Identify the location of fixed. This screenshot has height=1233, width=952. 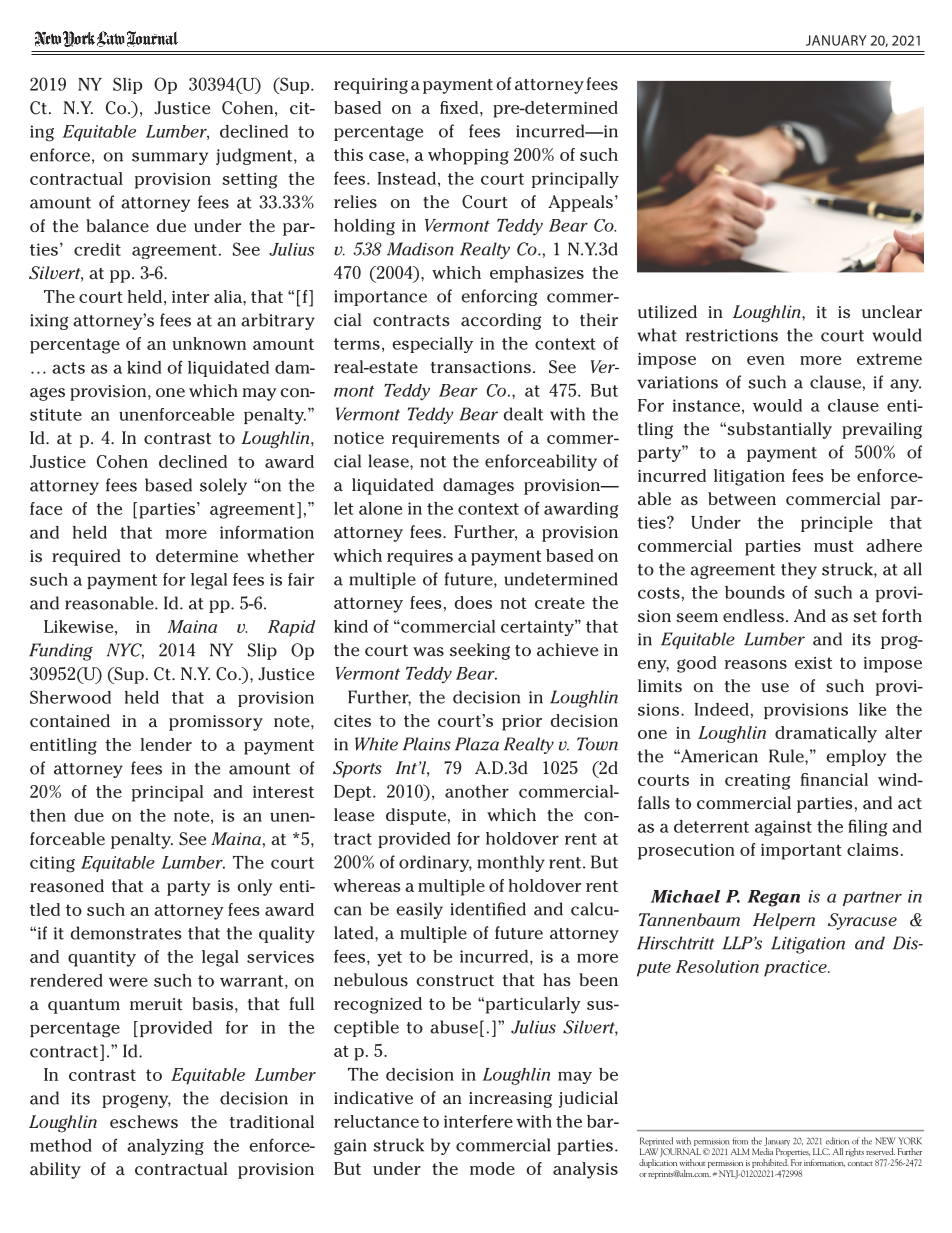
(460, 107).
